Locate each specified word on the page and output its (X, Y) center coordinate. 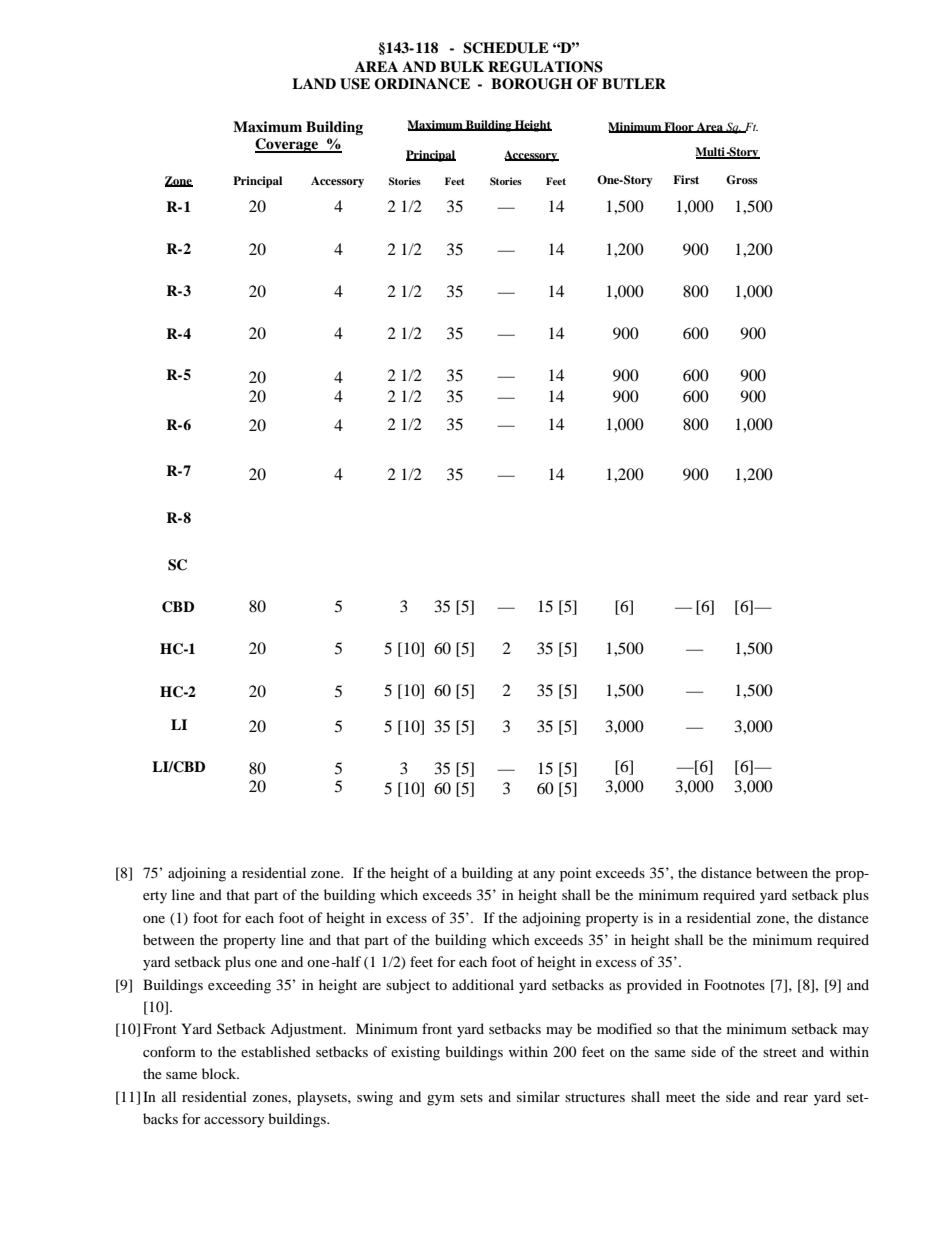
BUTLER (634, 84)
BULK (462, 67)
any (544, 876)
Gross (742, 180)
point (576, 874)
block (220, 1073)
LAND (314, 83)
